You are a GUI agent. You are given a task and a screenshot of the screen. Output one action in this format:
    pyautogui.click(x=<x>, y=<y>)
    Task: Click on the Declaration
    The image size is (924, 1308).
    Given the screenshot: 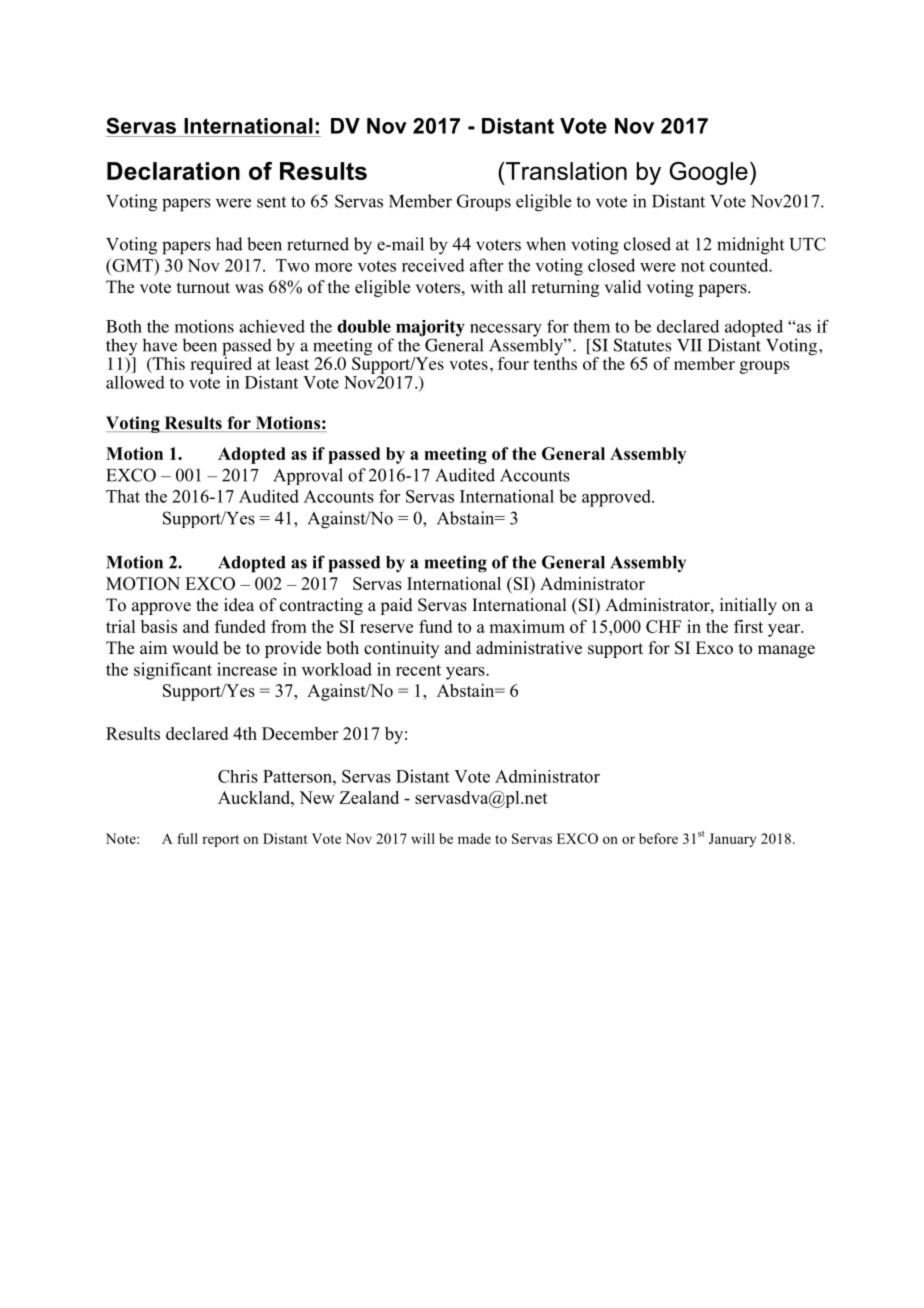 What is the action you would take?
    pyautogui.click(x=173, y=171)
